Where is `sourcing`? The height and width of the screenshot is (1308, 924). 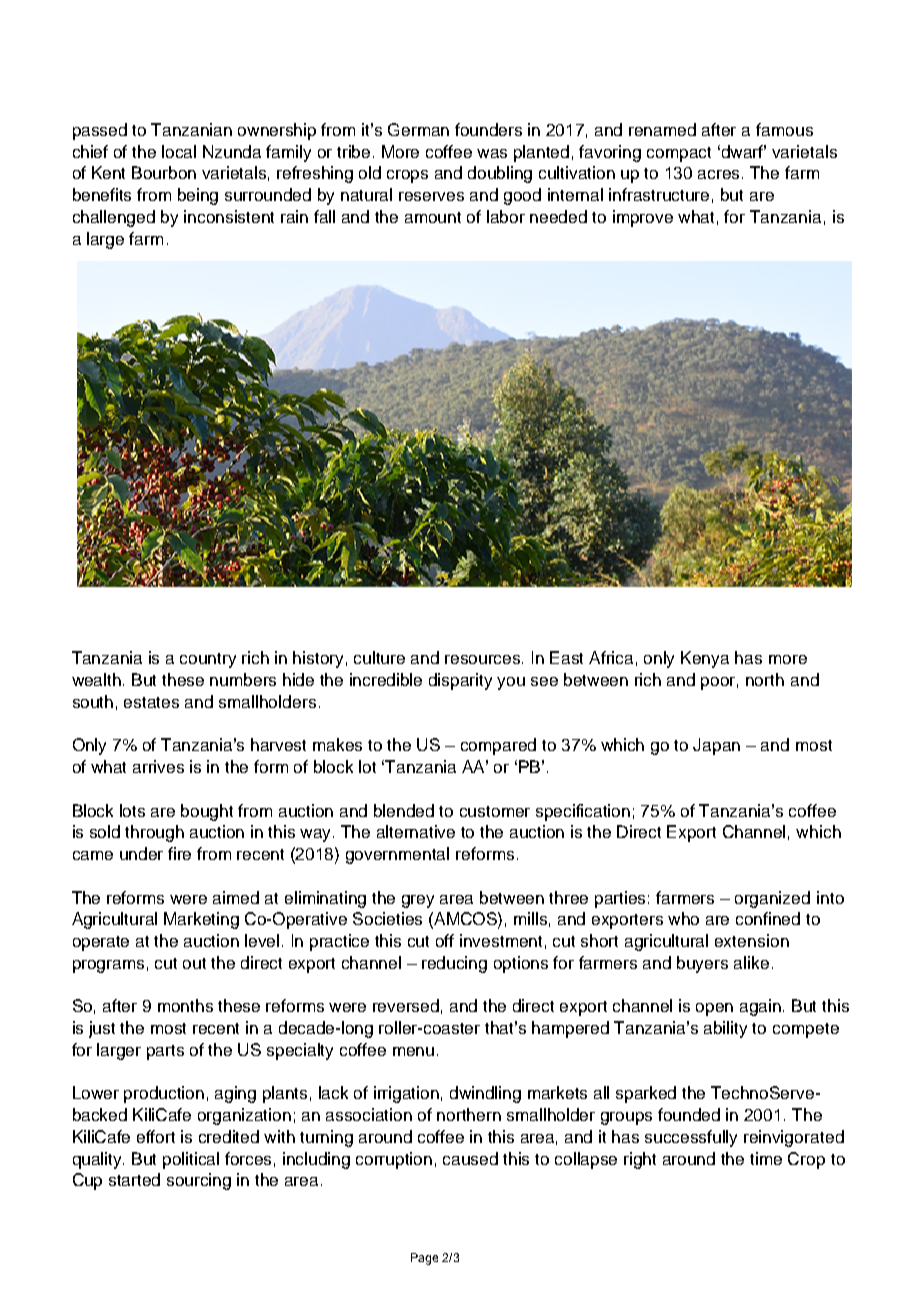 sourcing is located at coordinates (199, 1181).
